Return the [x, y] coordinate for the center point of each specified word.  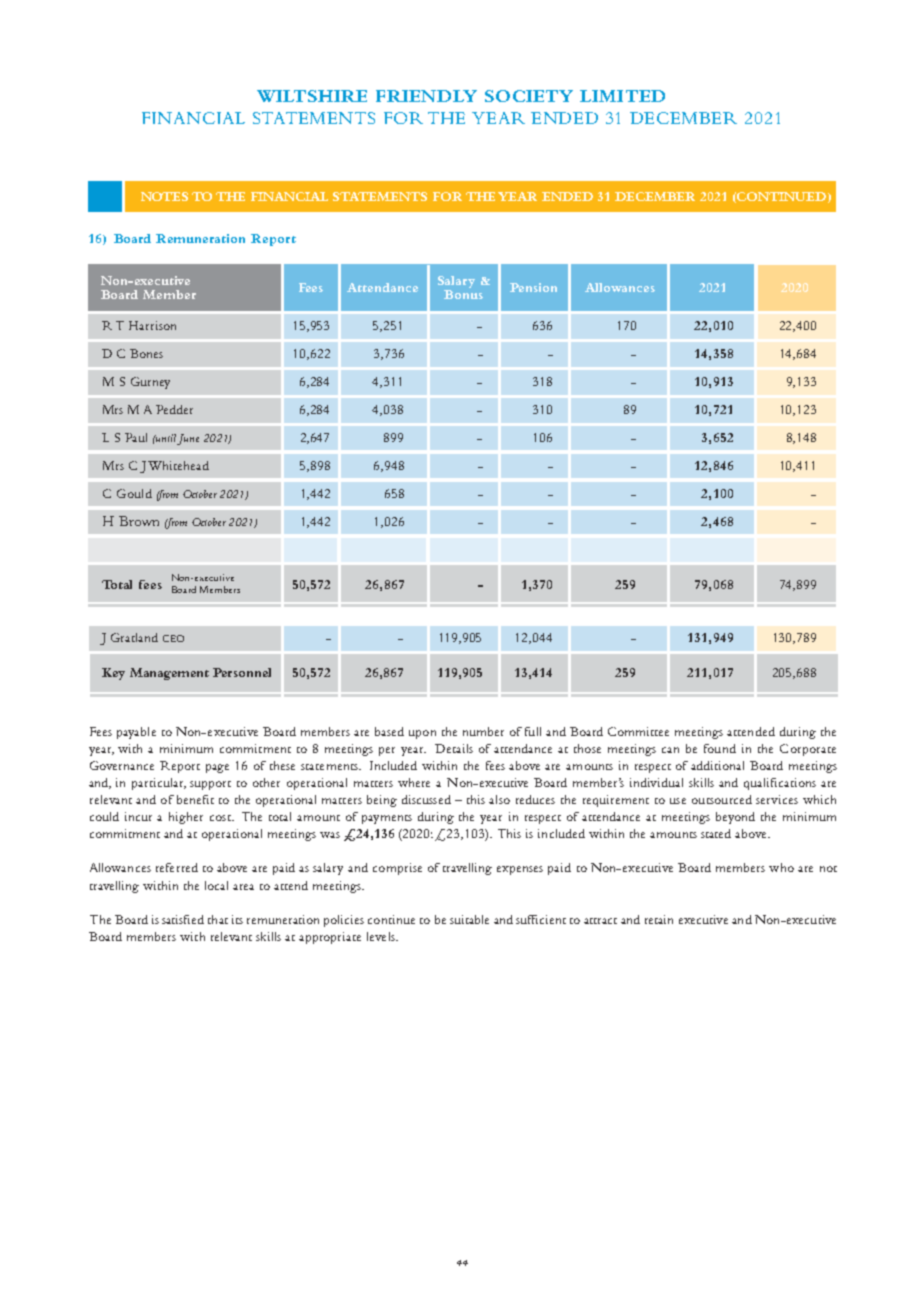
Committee [638, 731]
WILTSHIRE [312, 96]
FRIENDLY [426, 96]
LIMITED [622, 96]
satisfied [183, 919]
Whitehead [178, 465]
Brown [139, 521]
